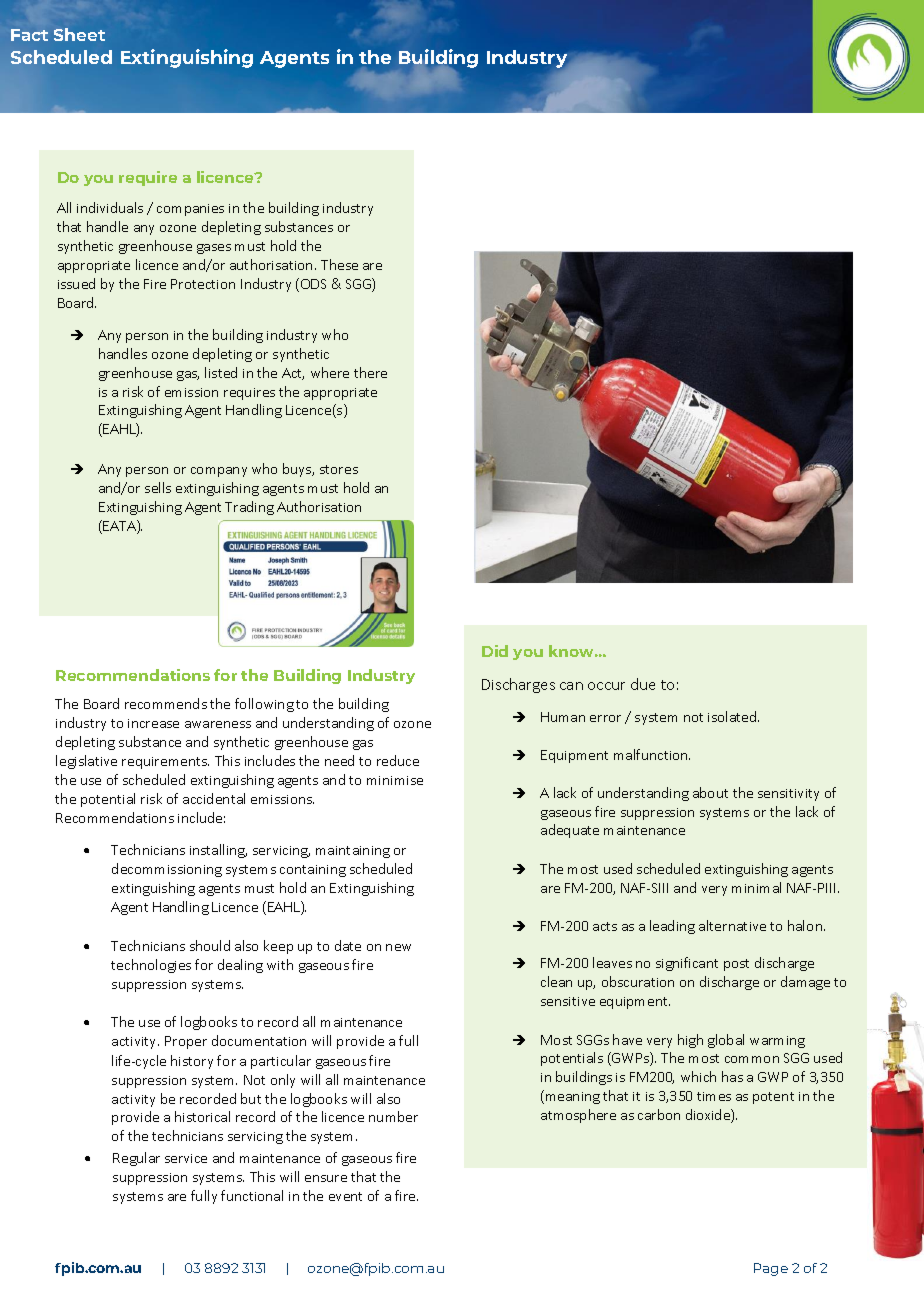  I want to click on sells, so click(158, 487).
